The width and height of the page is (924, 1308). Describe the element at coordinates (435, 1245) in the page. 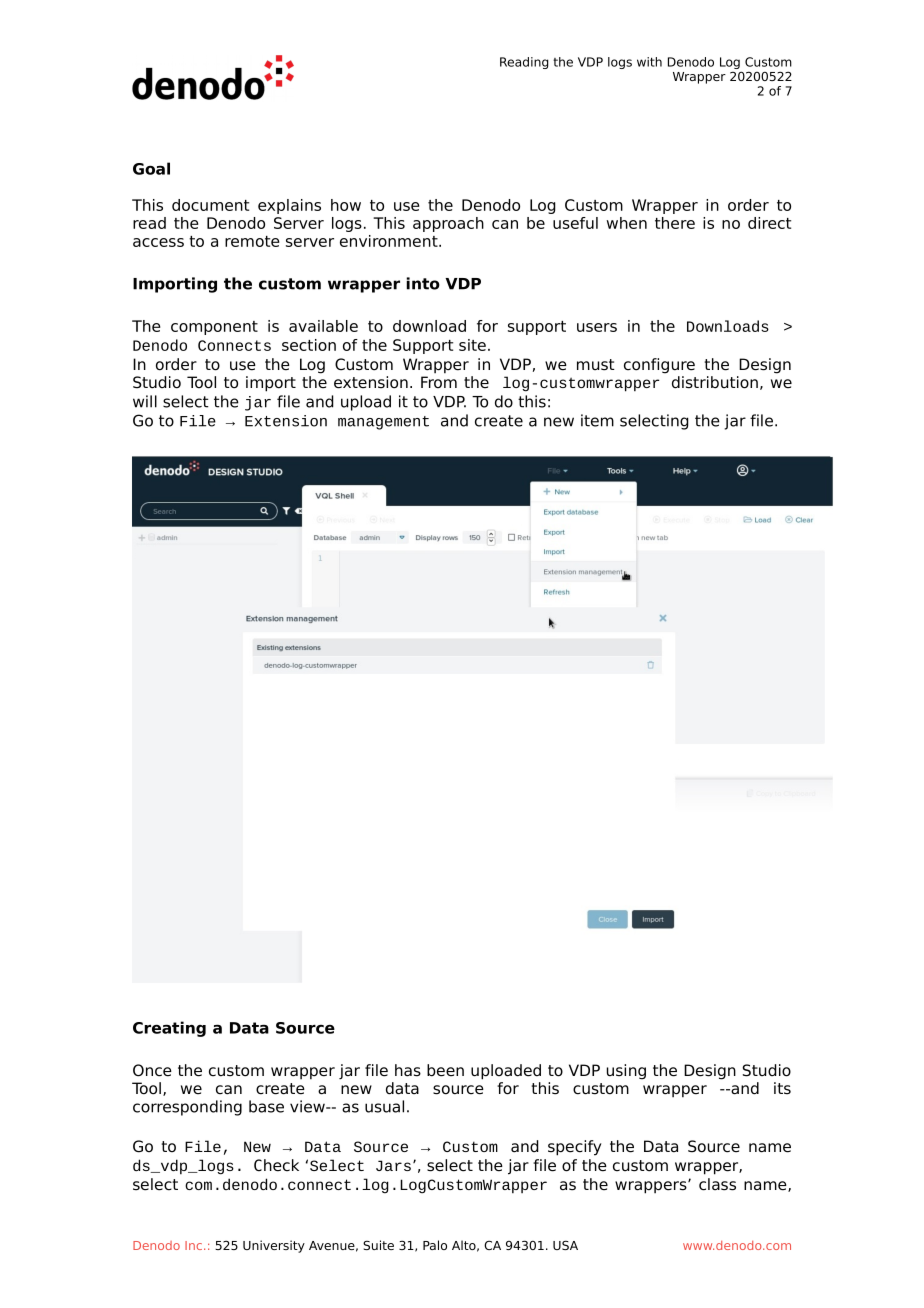

I see `Palo` at that location.
